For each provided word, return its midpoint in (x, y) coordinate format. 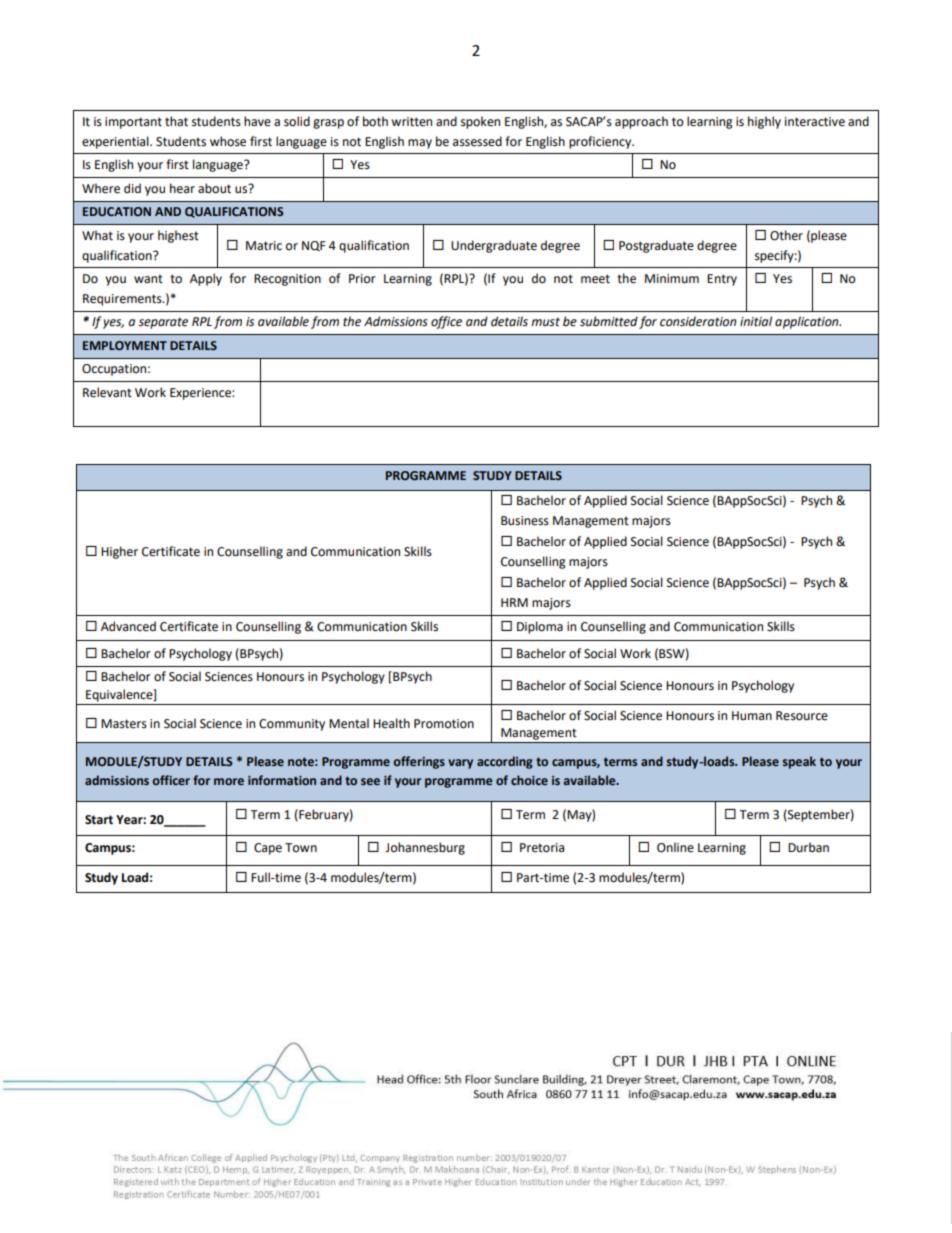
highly (764, 122)
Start (99, 820)
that (176, 121)
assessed (477, 141)
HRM (514, 602)
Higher (119, 552)
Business (525, 521)
